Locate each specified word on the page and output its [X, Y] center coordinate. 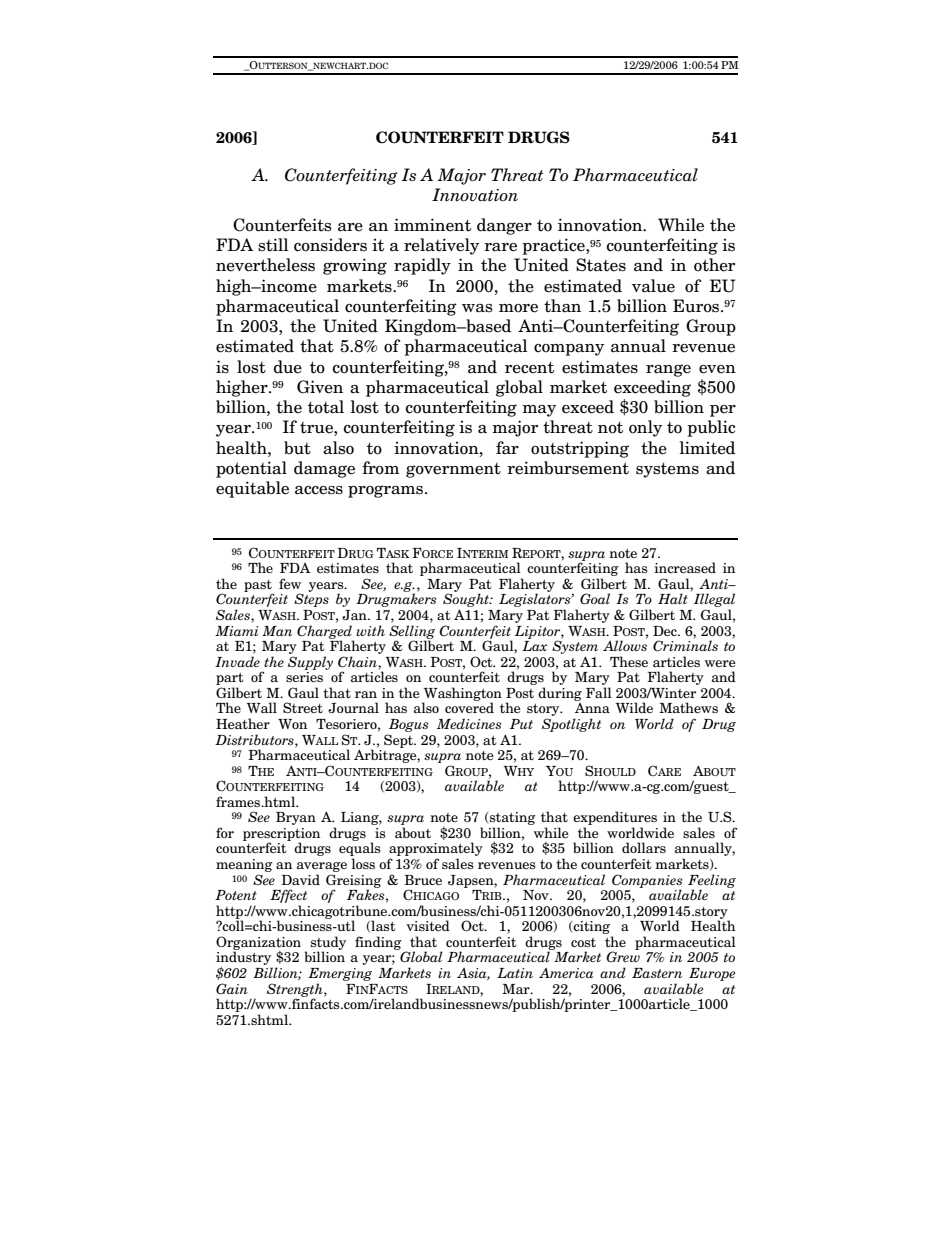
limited [707, 448]
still [273, 245]
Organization [258, 944]
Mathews [688, 707]
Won [292, 724]
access [319, 490]
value [653, 286]
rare [500, 247]
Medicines [469, 723]
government [453, 470]
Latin [515, 973]
